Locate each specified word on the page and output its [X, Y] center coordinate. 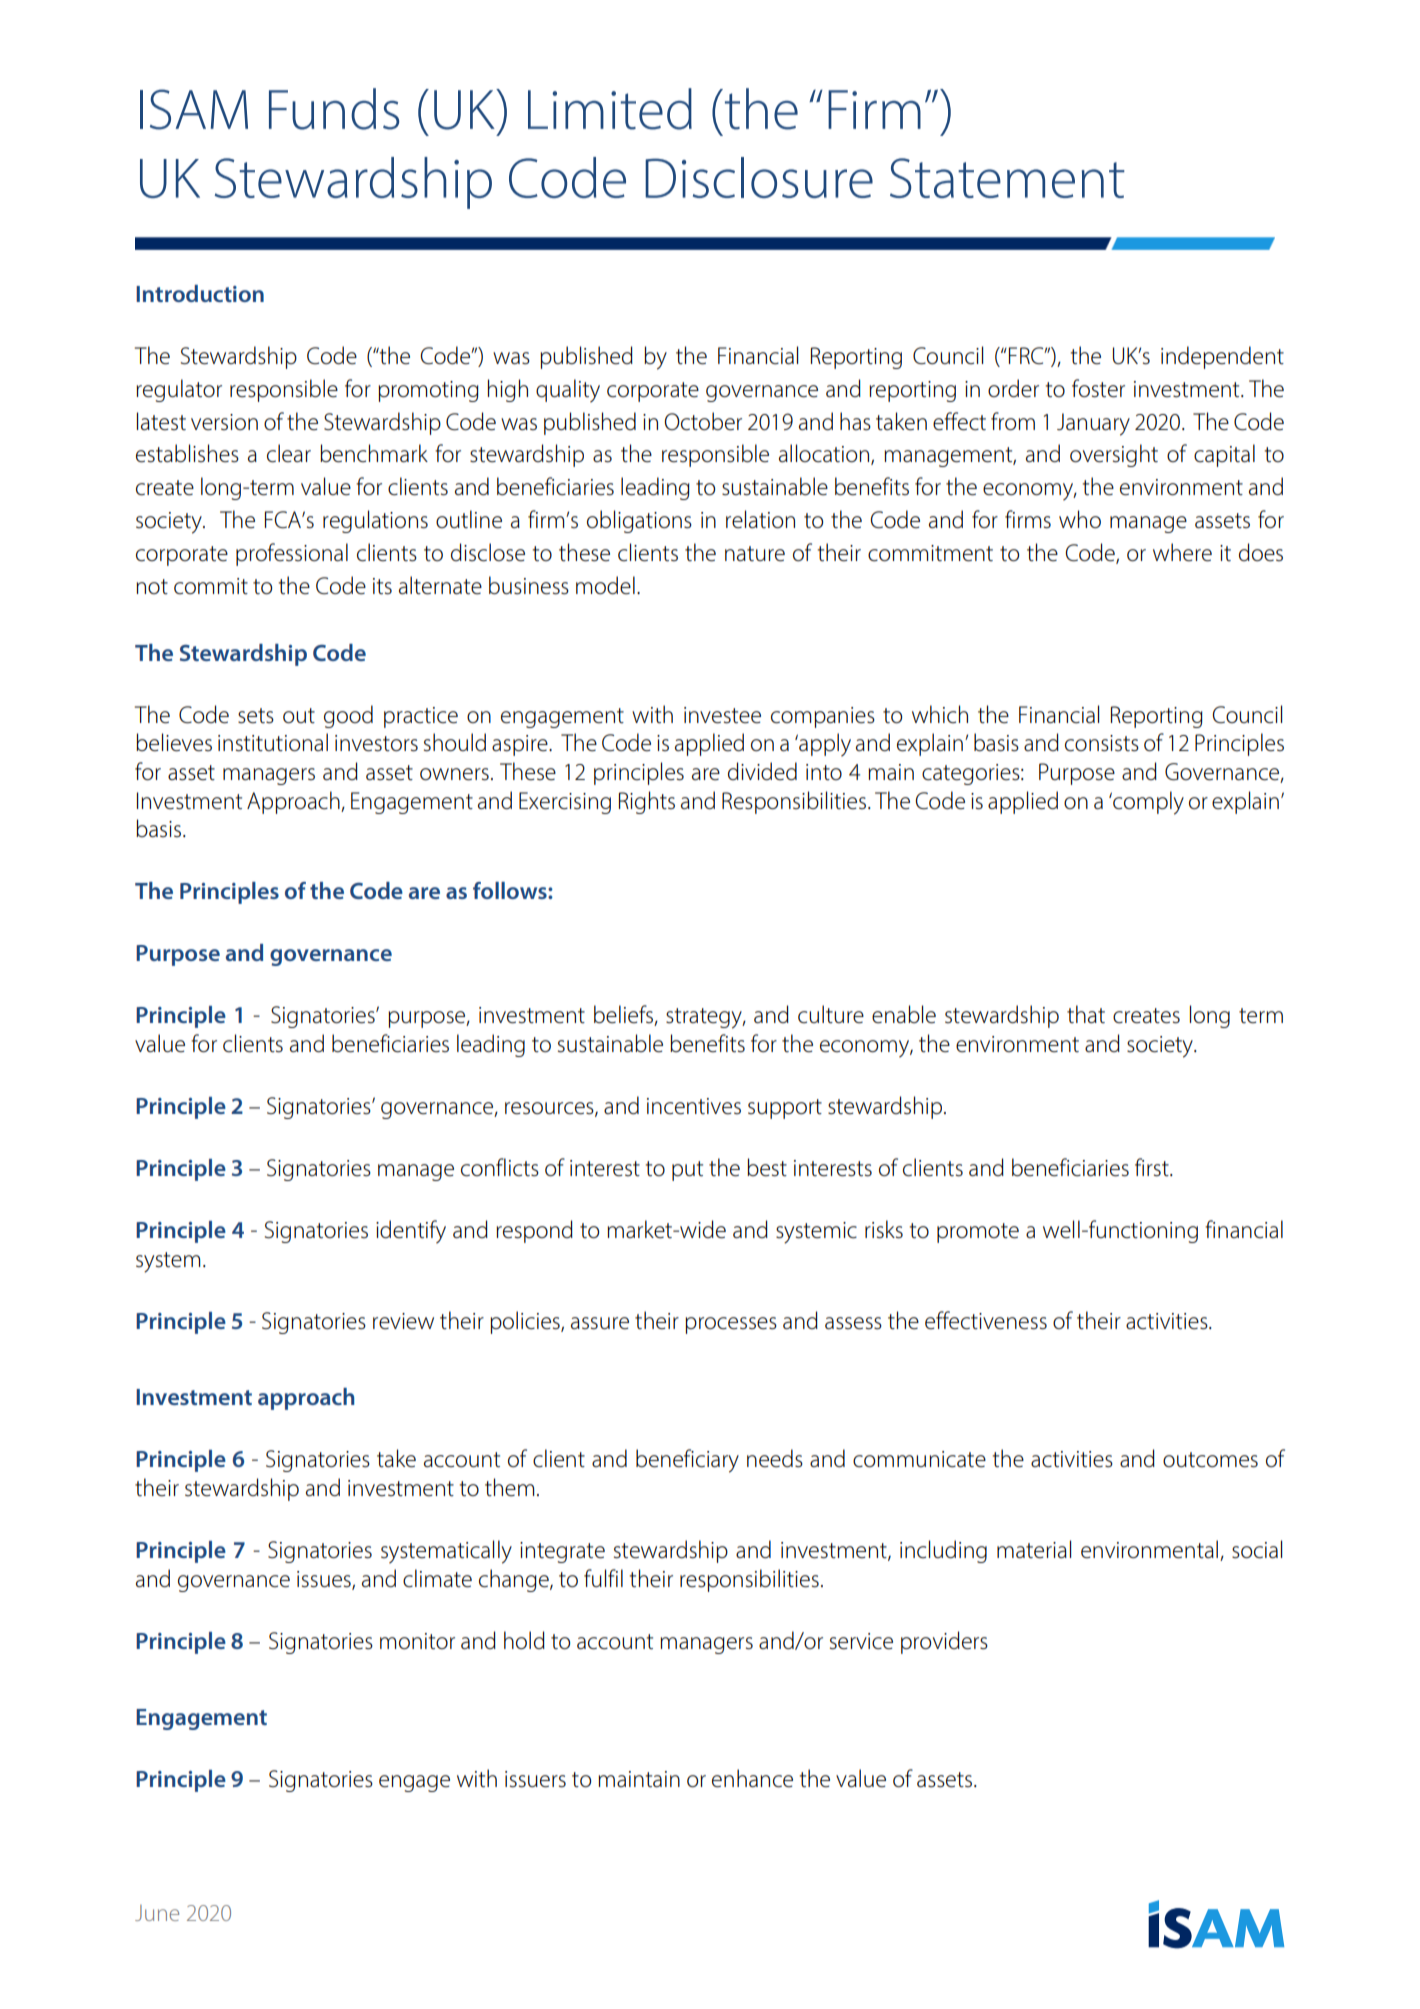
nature [755, 554]
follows [511, 890]
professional [292, 554]
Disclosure [759, 177]
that [1086, 1014]
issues [325, 1580]
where [1182, 552]
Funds [334, 109]
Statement [1007, 178]
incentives [694, 1106]
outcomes [1210, 1460]
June [157, 1913]
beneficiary [687, 1461]
